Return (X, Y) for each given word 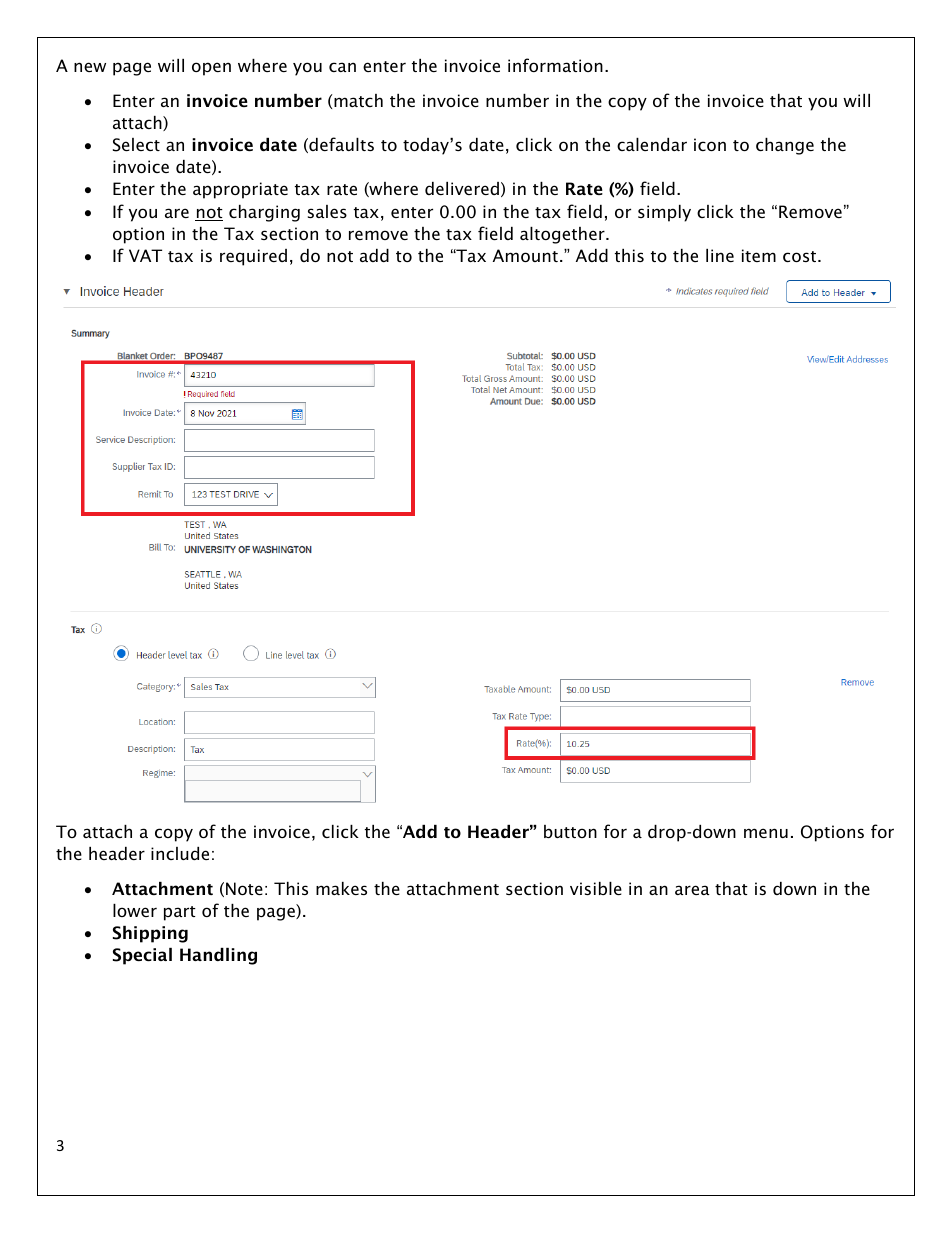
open (211, 69)
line (720, 255)
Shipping (150, 934)
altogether (563, 235)
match (358, 100)
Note (244, 888)
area (692, 890)
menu (766, 833)
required (253, 257)
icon (710, 144)
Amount (525, 255)
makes (341, 888)
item (759, 255)
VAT (145, 255)
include (180, 853)
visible (596, 888)
